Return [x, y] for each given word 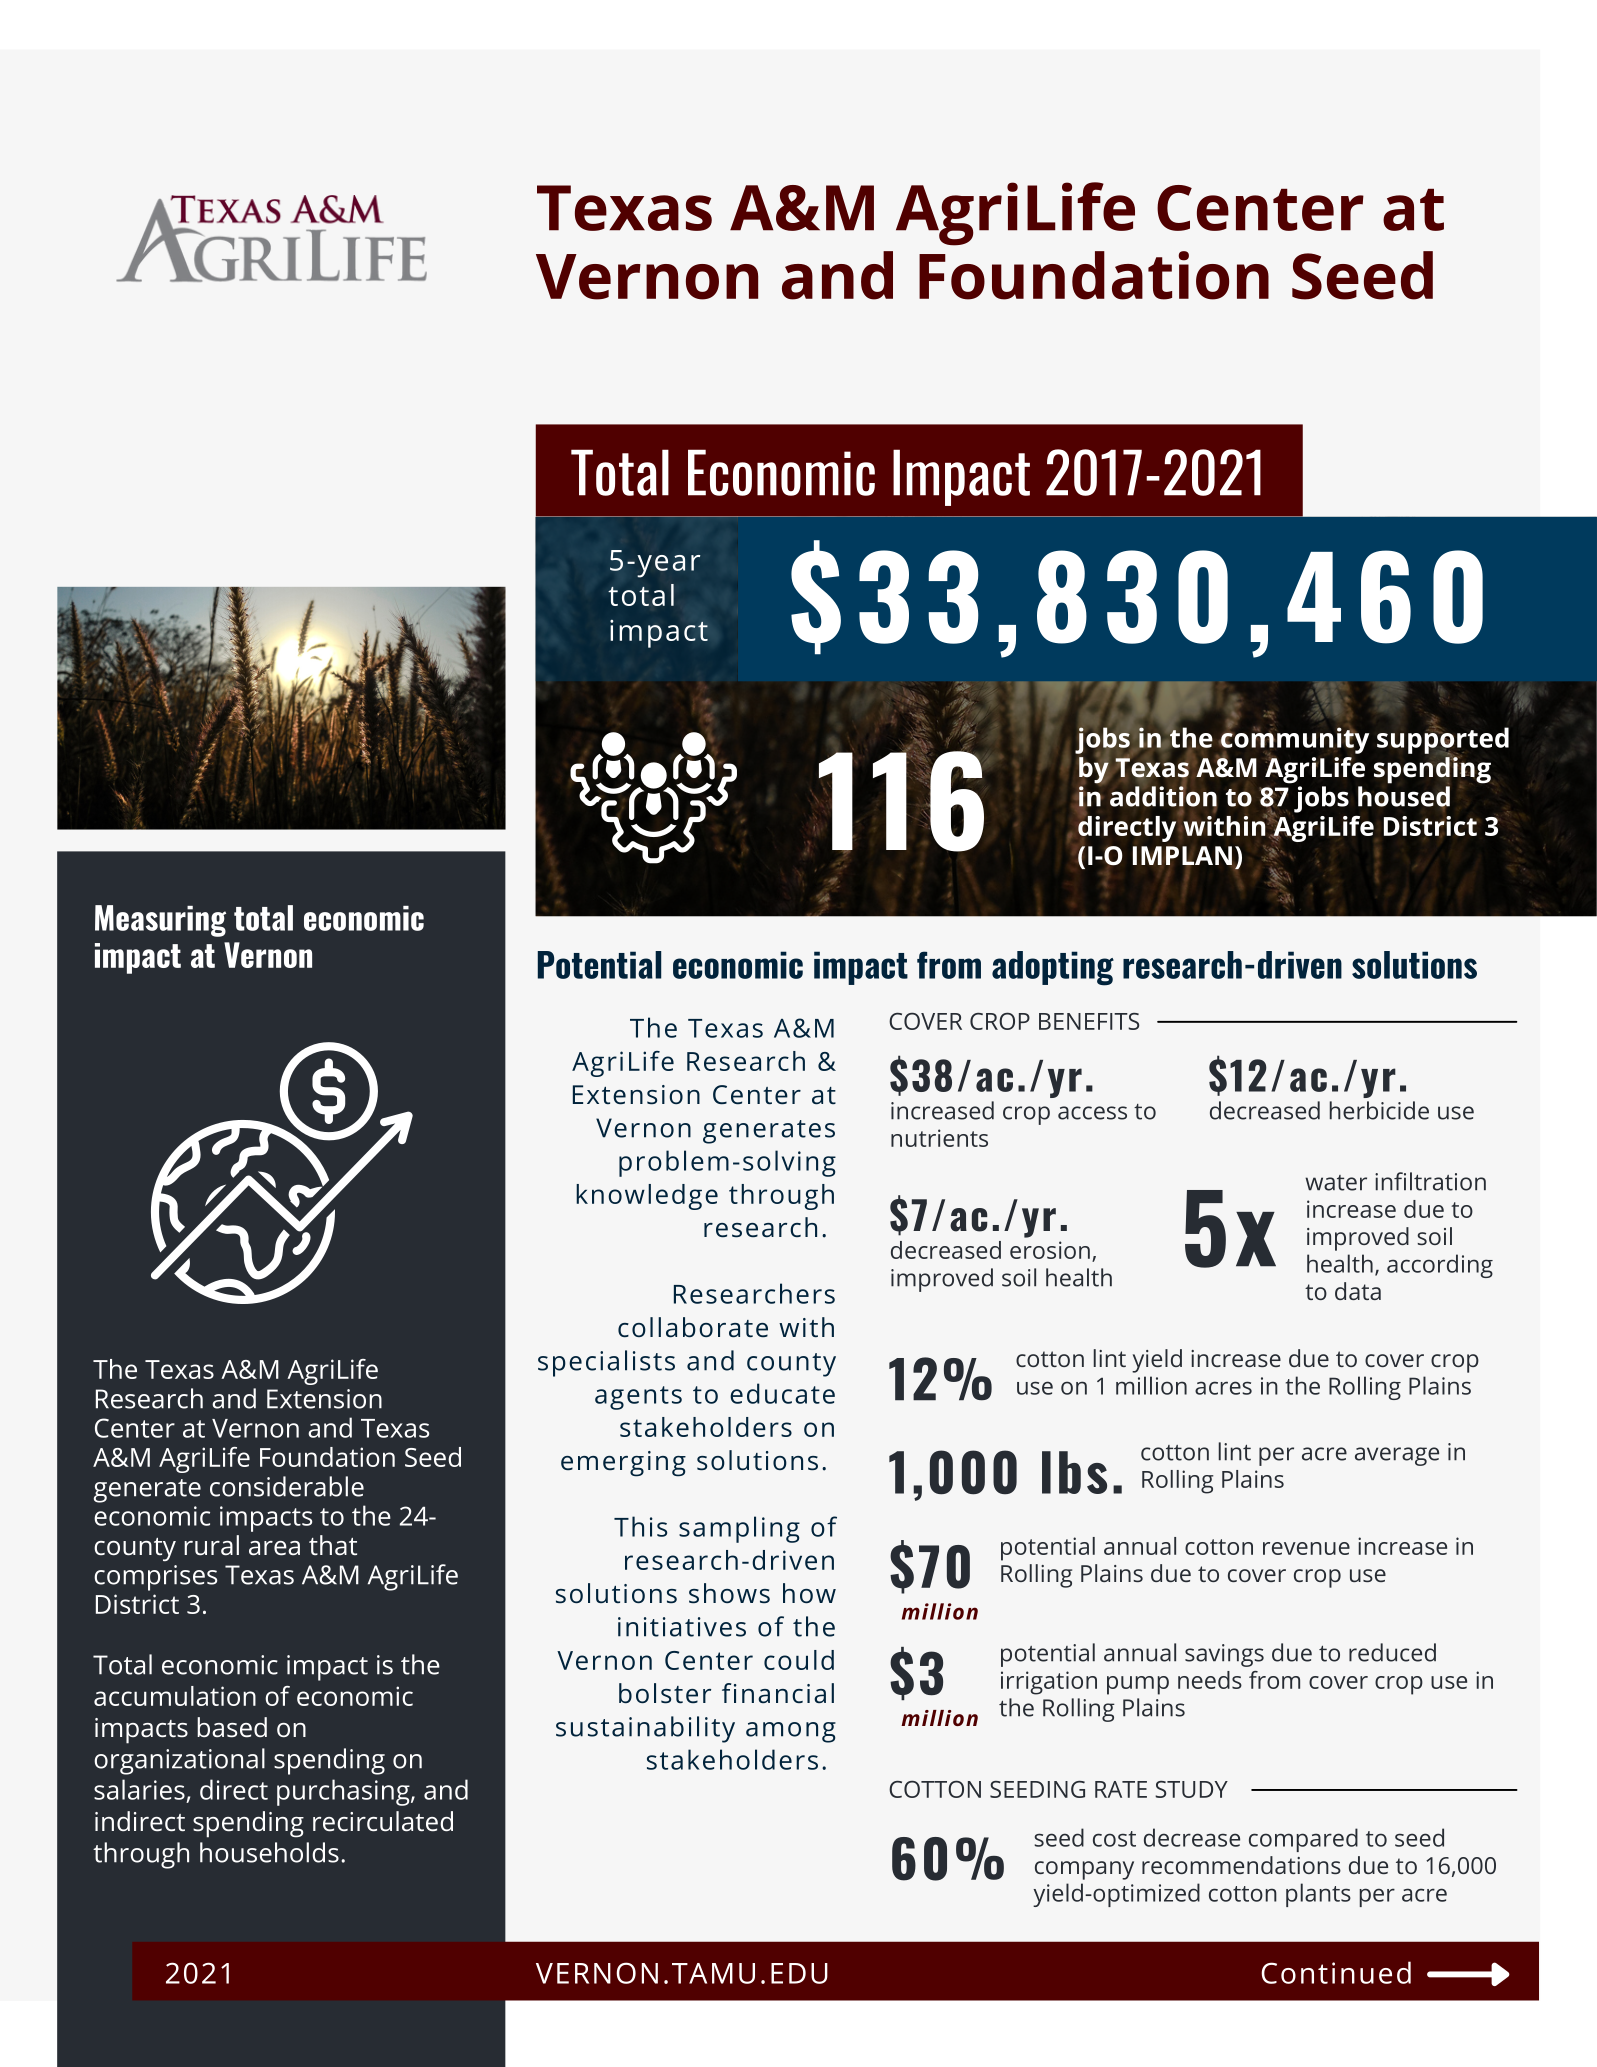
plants [1318, 1895]
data [1358, 1291]
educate [782, 1393]
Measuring [160, 921]
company [1084, 1870]
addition [1163, 796]
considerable [287, 1486]
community [1294, 740]
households [269, 1852]
